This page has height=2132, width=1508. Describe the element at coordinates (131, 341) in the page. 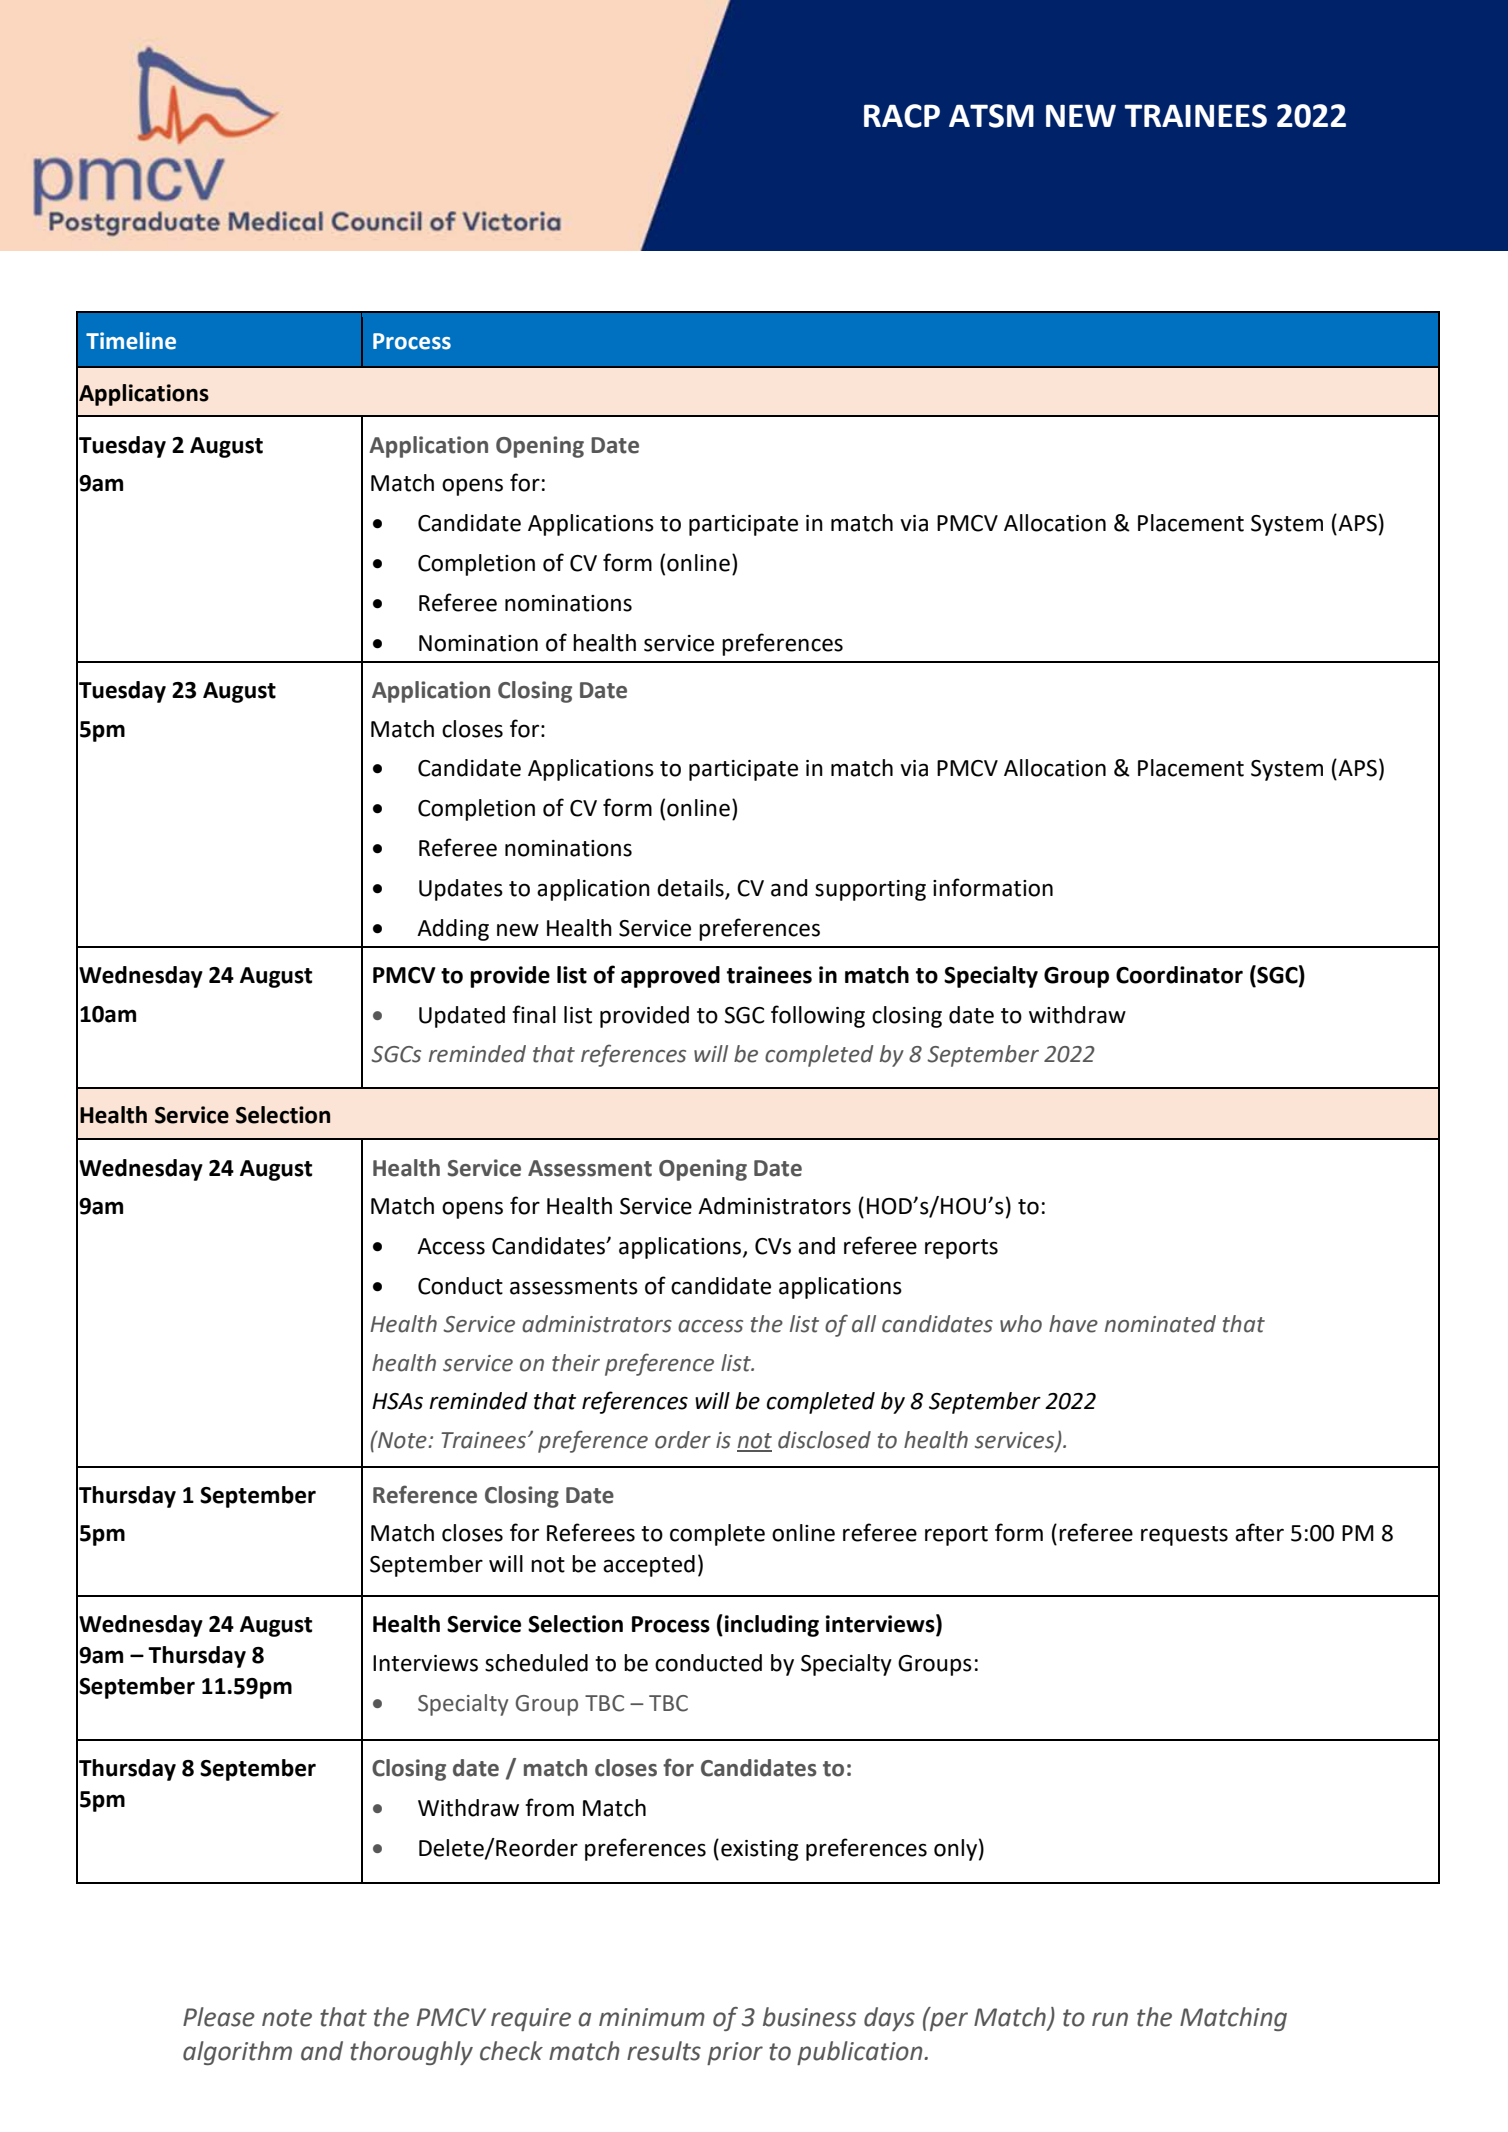

I see `Timeline` at that location.
